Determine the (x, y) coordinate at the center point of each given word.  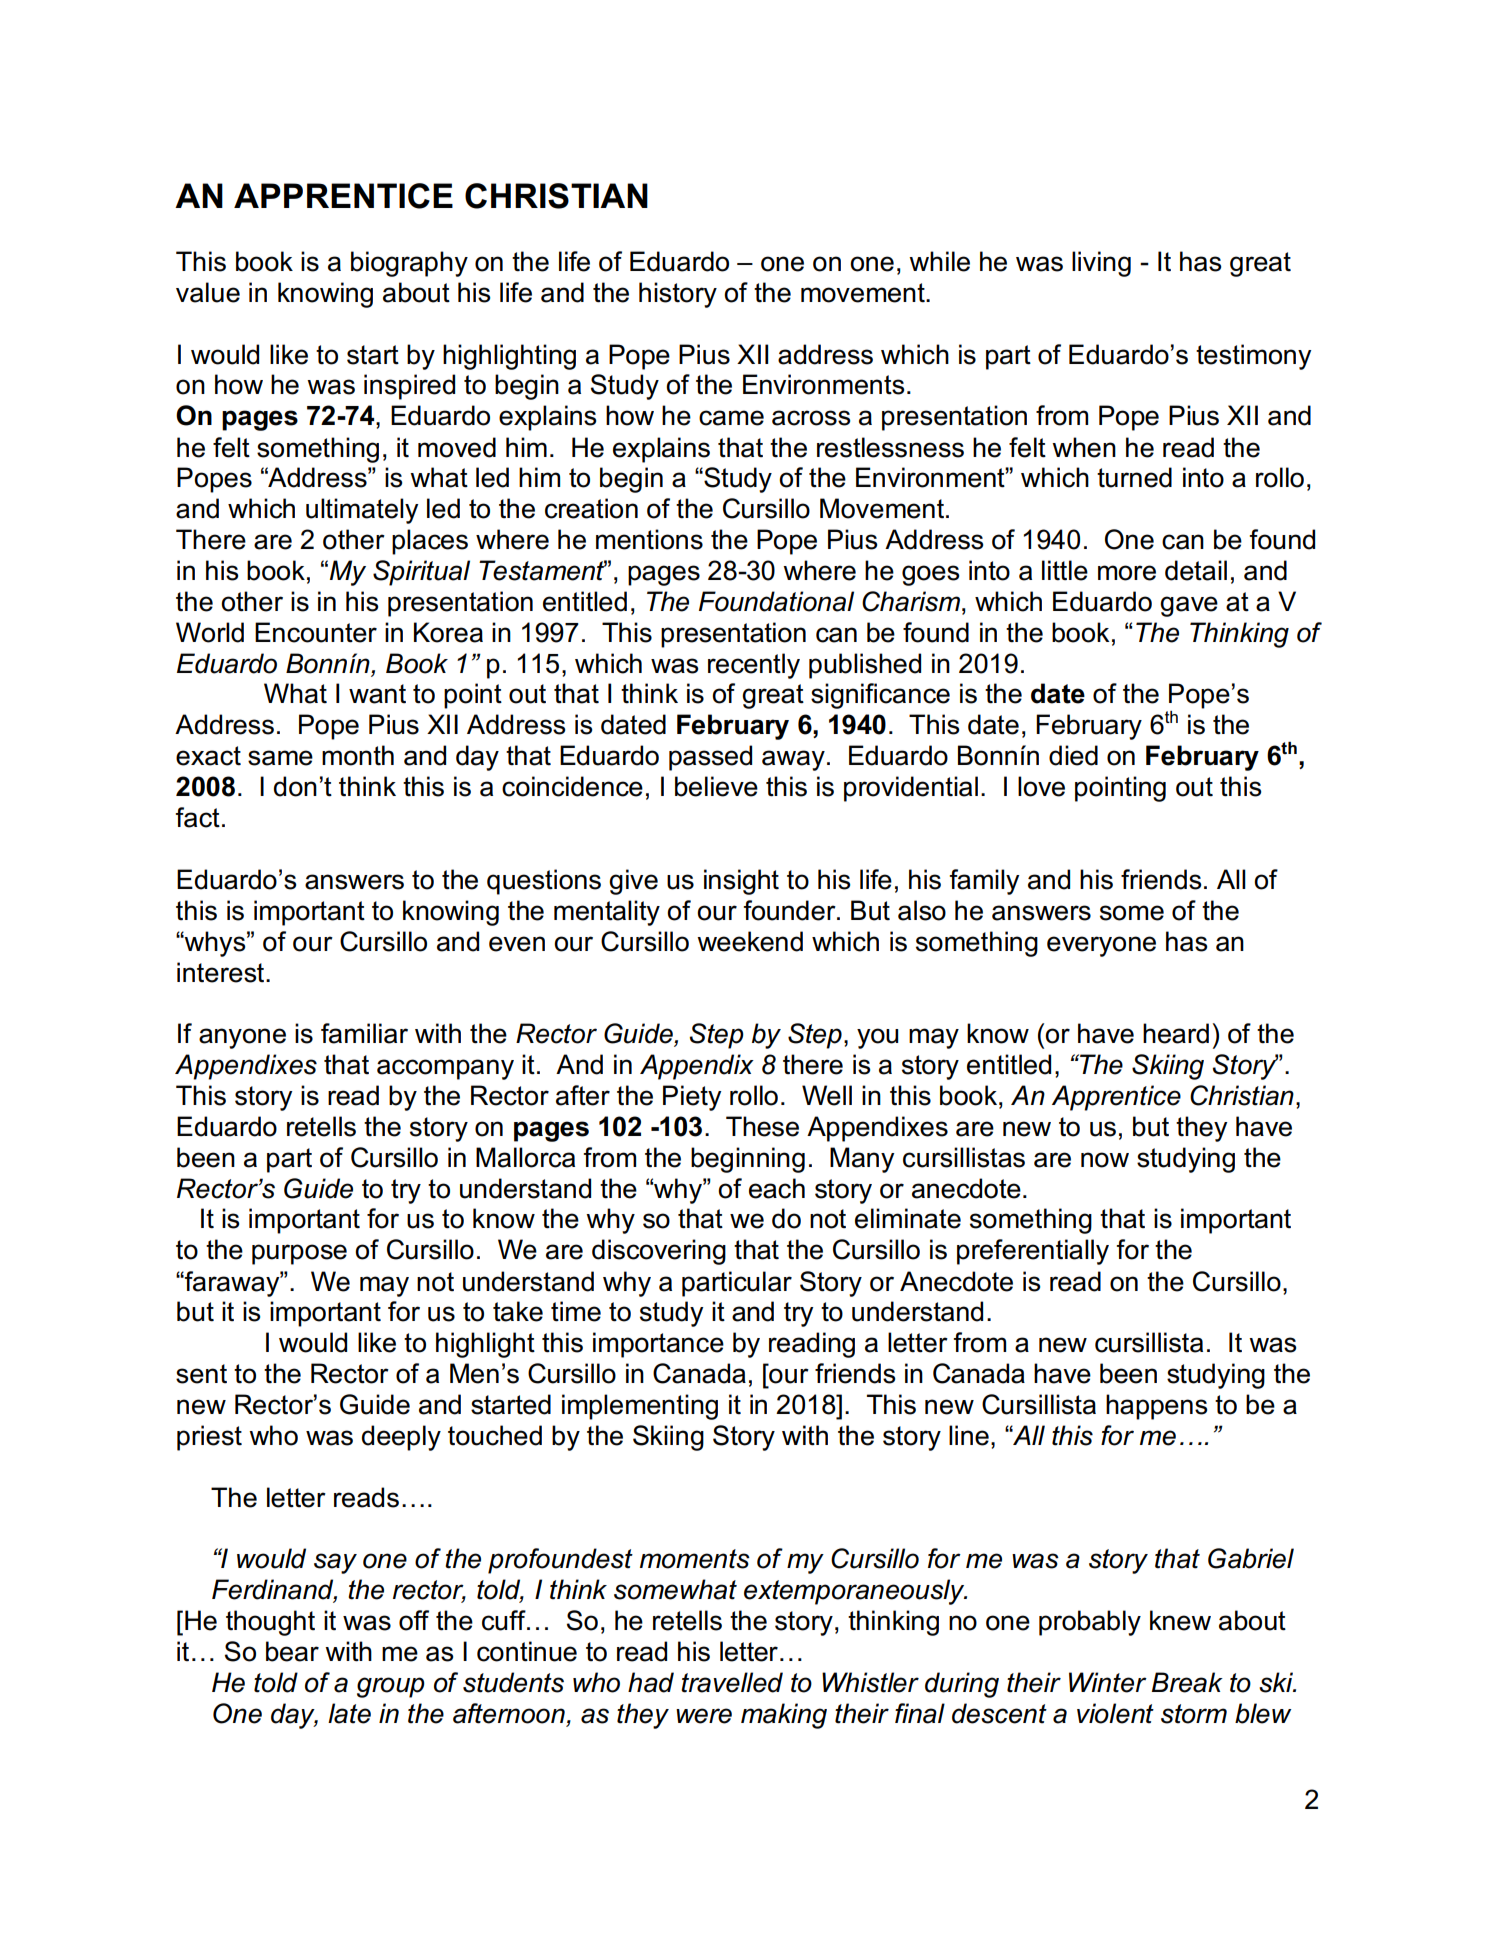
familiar (364, 1033)
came (731, 418)
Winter (1108, 1682)
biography (409, 264)
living (1101, 264)
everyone (1101, 946)
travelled (732, 1682)
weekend (750, 941)
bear (292, 1651)
